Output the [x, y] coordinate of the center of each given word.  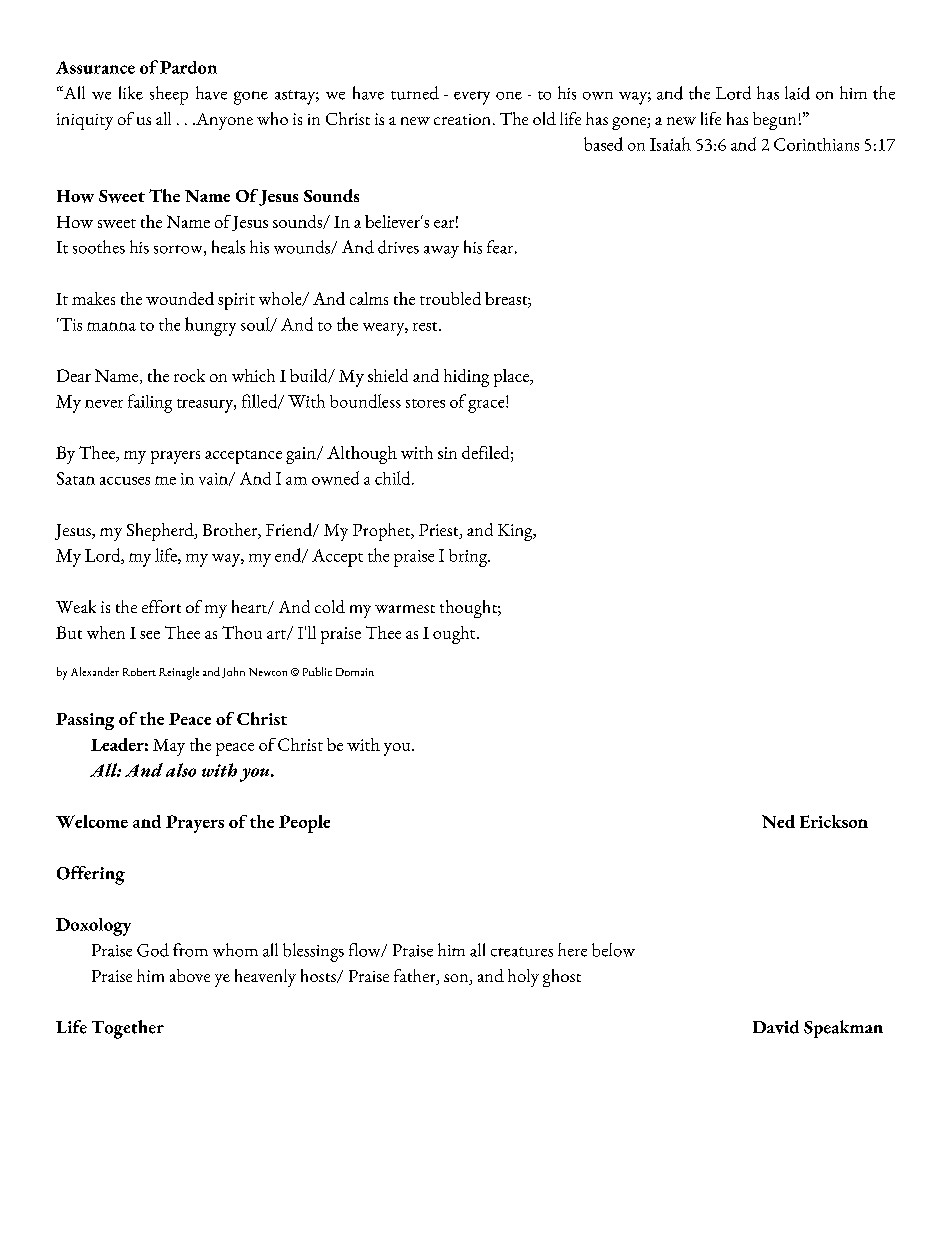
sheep [169, 95]
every [472, 98]
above [190, 975]
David [776, 1027]
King [516, 532]
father [416, 977]
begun [774, 121]
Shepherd [161, 532]
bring [469, 558]
